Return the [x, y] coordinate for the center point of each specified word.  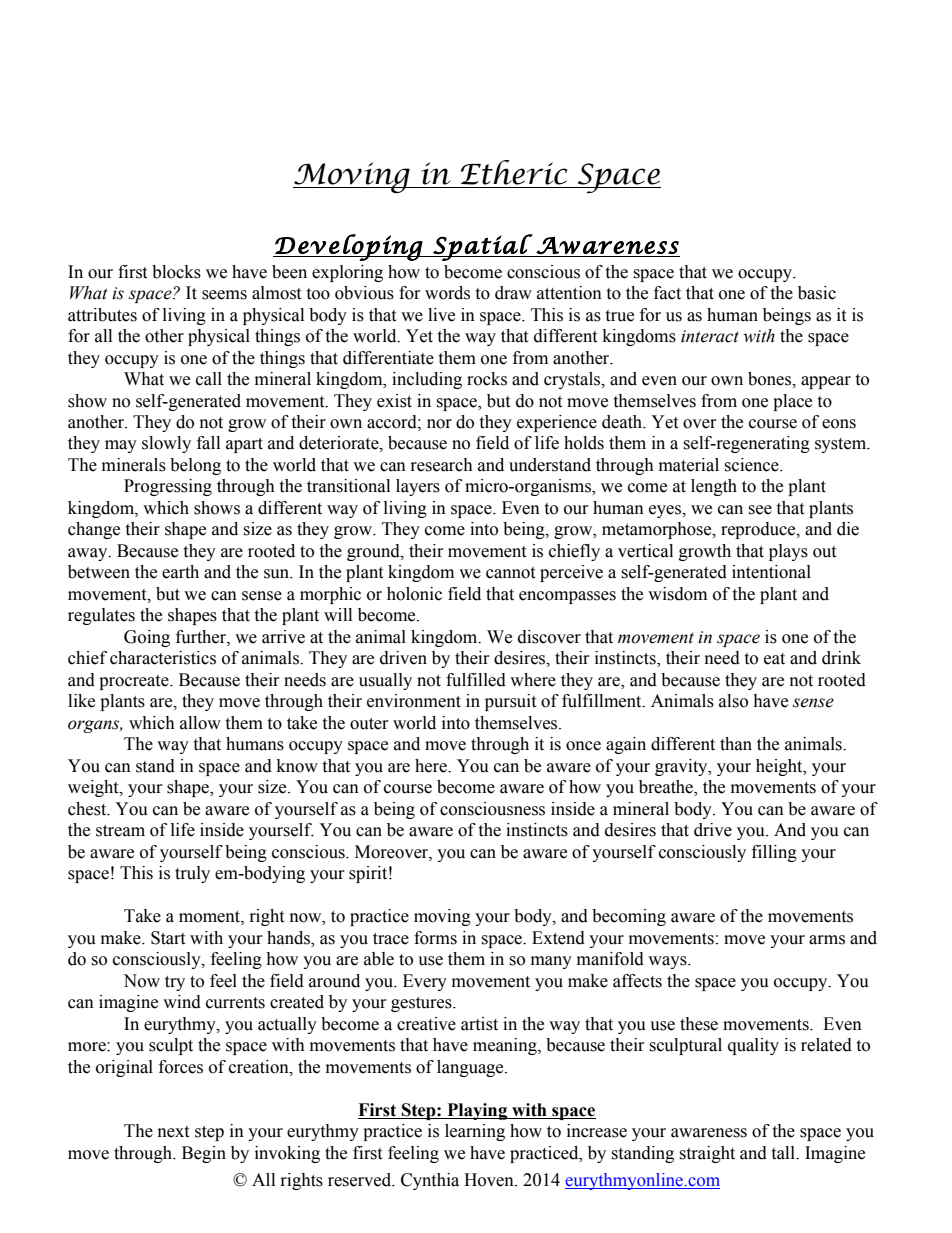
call [209, 379]
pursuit [510, 702]
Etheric [514, 172]
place [792, 402]
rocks [487, 379]
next [173, 1132]
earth [180, 572]
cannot [510, 573]
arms [827, 940]
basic [817, 293]
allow [200, 723]
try [175, 983]
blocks [176, 272]
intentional [771, 572]
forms [435, 938]
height [780, 767]
